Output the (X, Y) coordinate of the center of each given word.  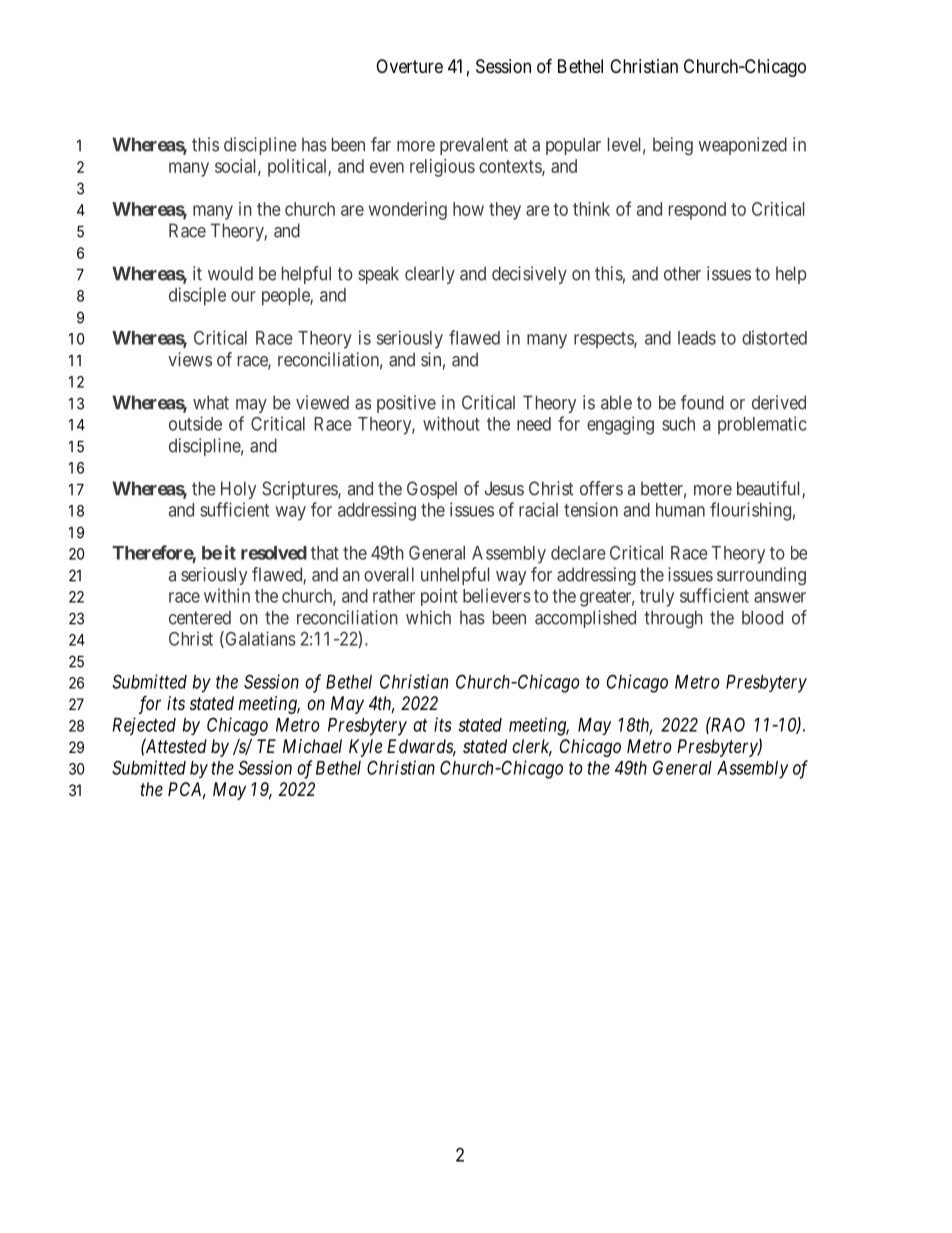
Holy (238, 490)
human (680, 510)
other (682, 273)
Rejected (144, 726)
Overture (409, 66)
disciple (197, 296)
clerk (532, 747)
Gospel (432, 490)
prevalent (474, 146)
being (673, 146)
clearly (430, 275)
